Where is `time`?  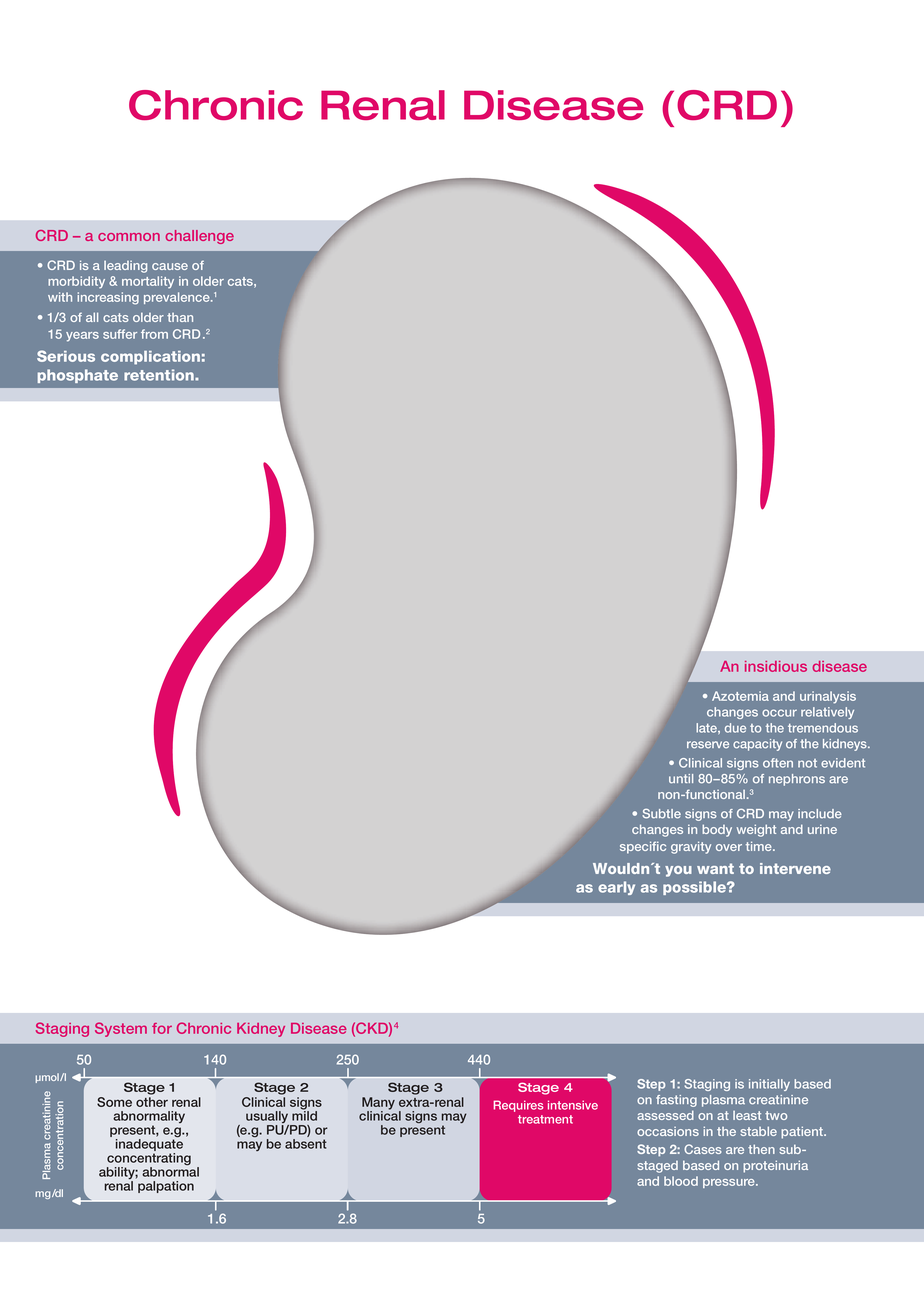
time is located at coordinates (760, 846).
